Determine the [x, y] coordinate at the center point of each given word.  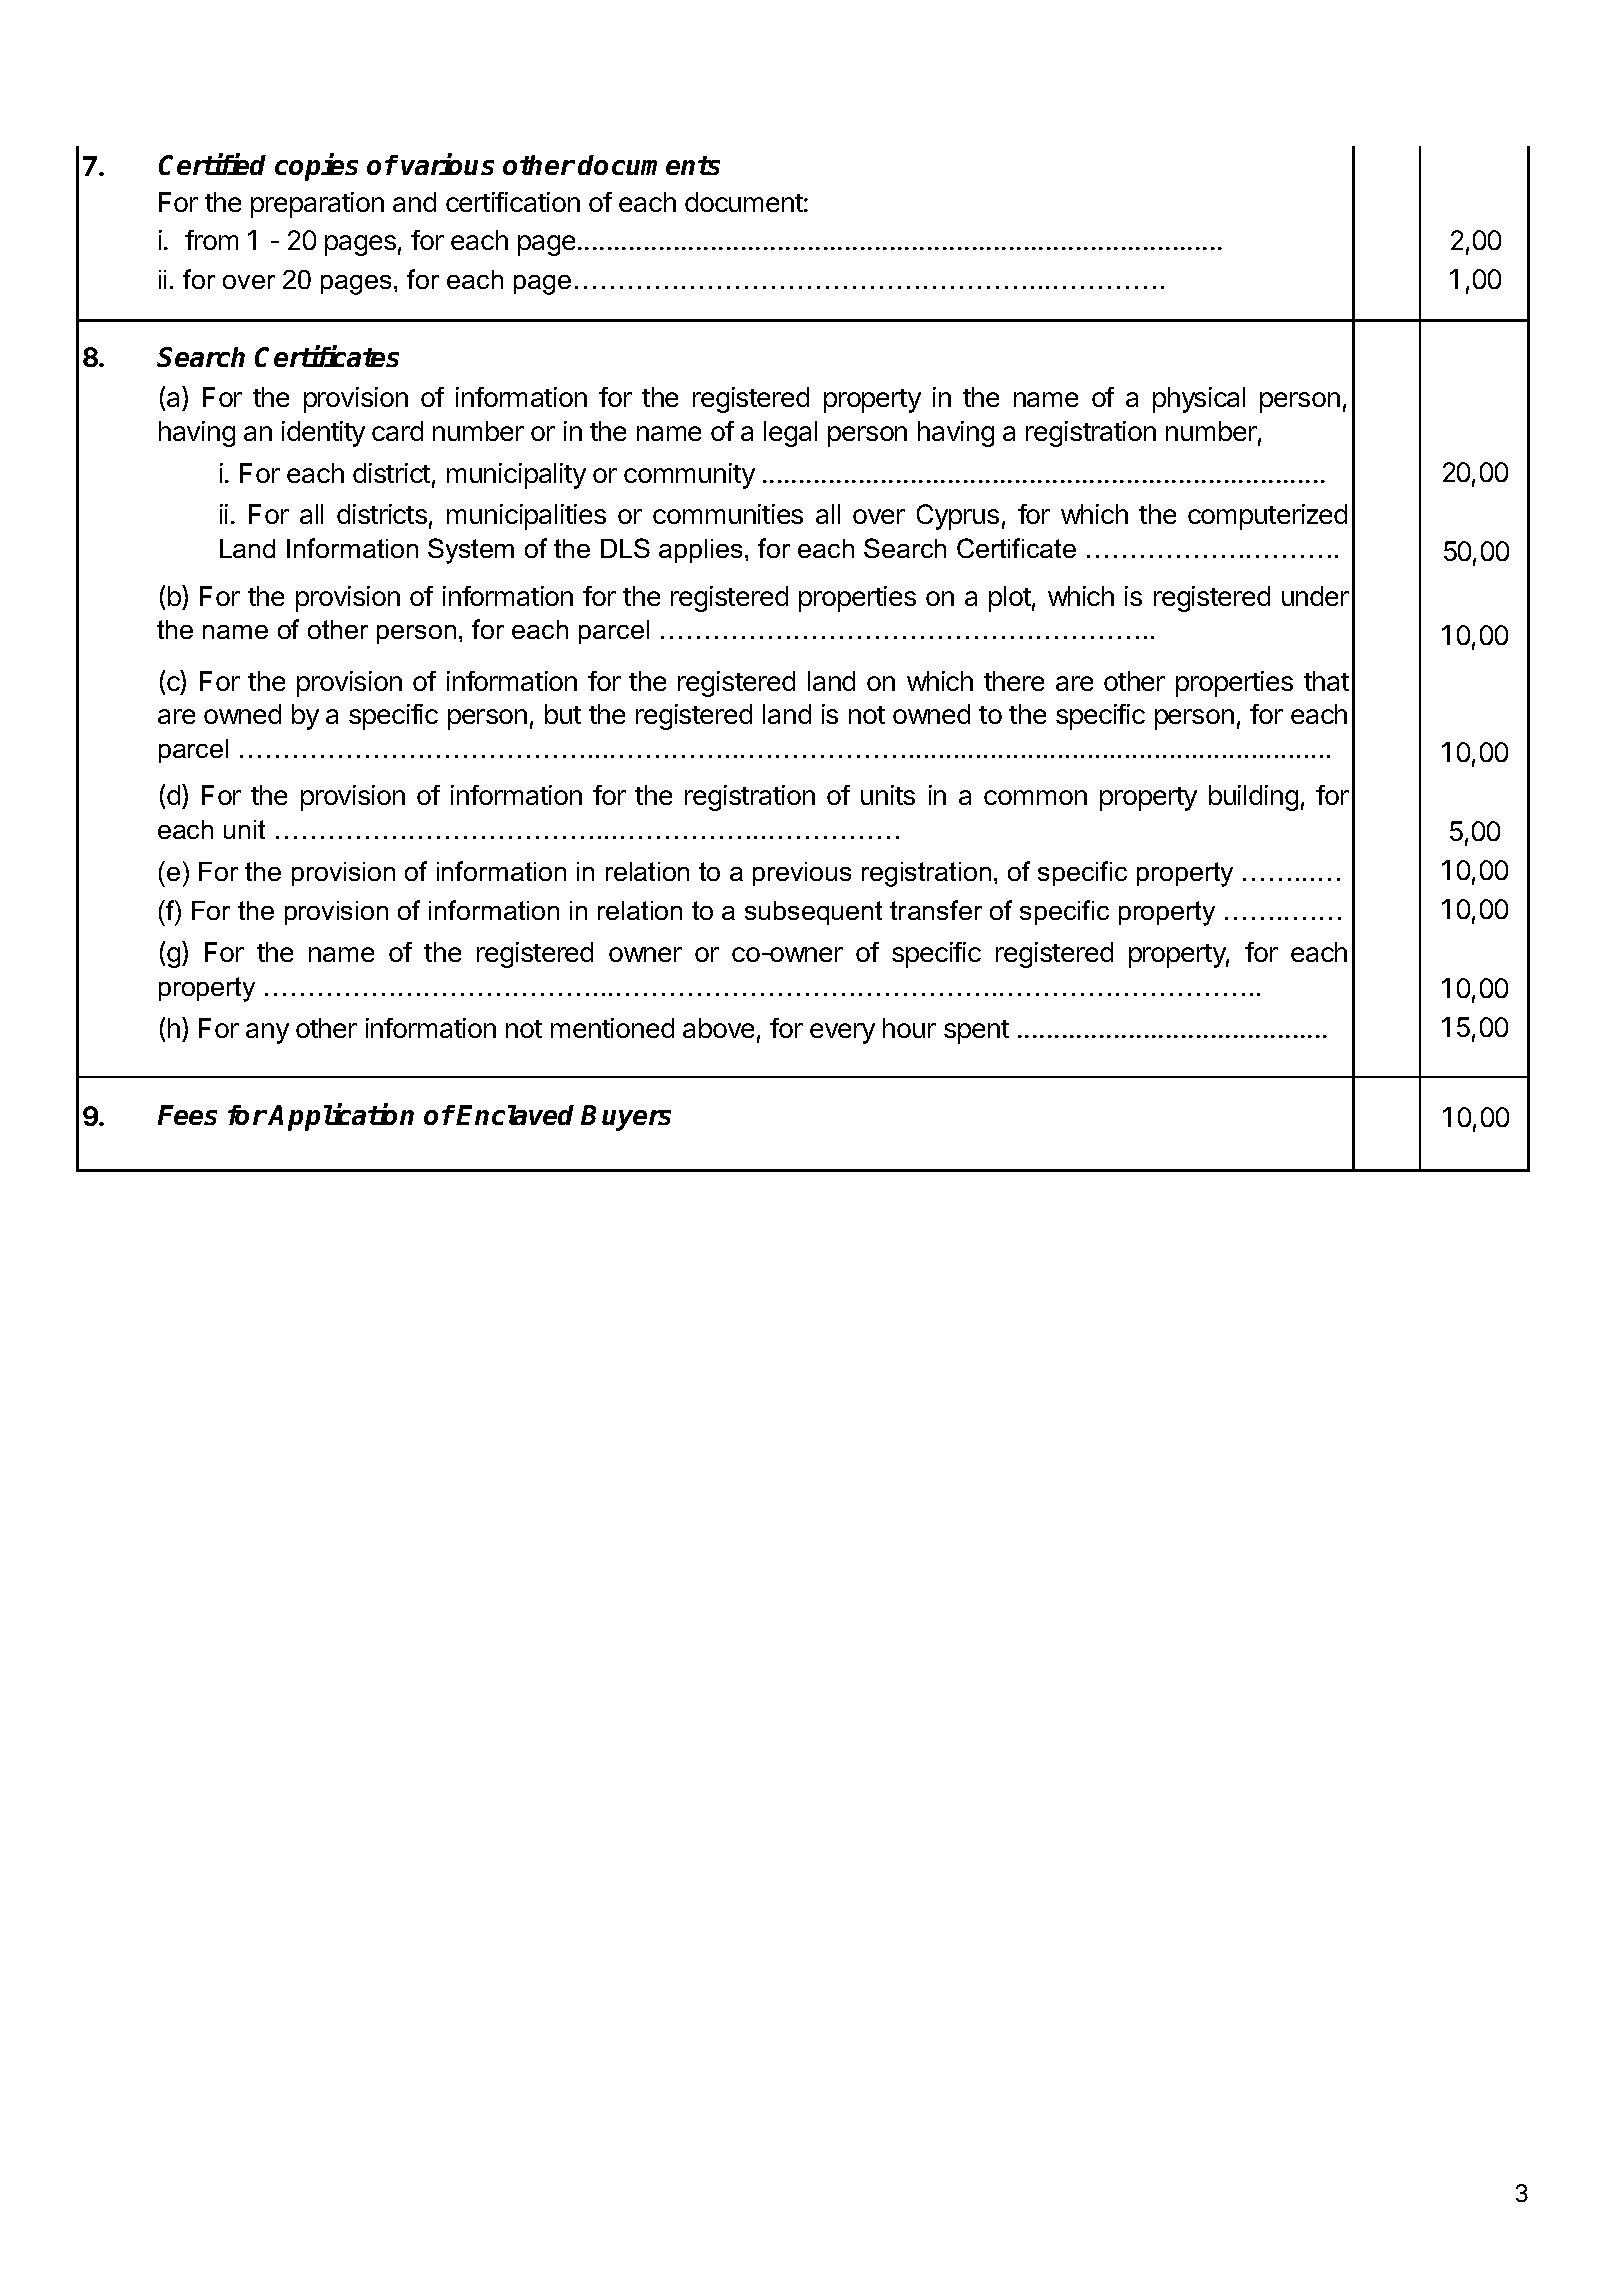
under [1315, 596]
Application [341, 1117]
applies [700, 551]
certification [513, 202]
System [471, 551]
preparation [317, 205]
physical [1199, 400]
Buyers [626, 1118]
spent [976, 1032]
